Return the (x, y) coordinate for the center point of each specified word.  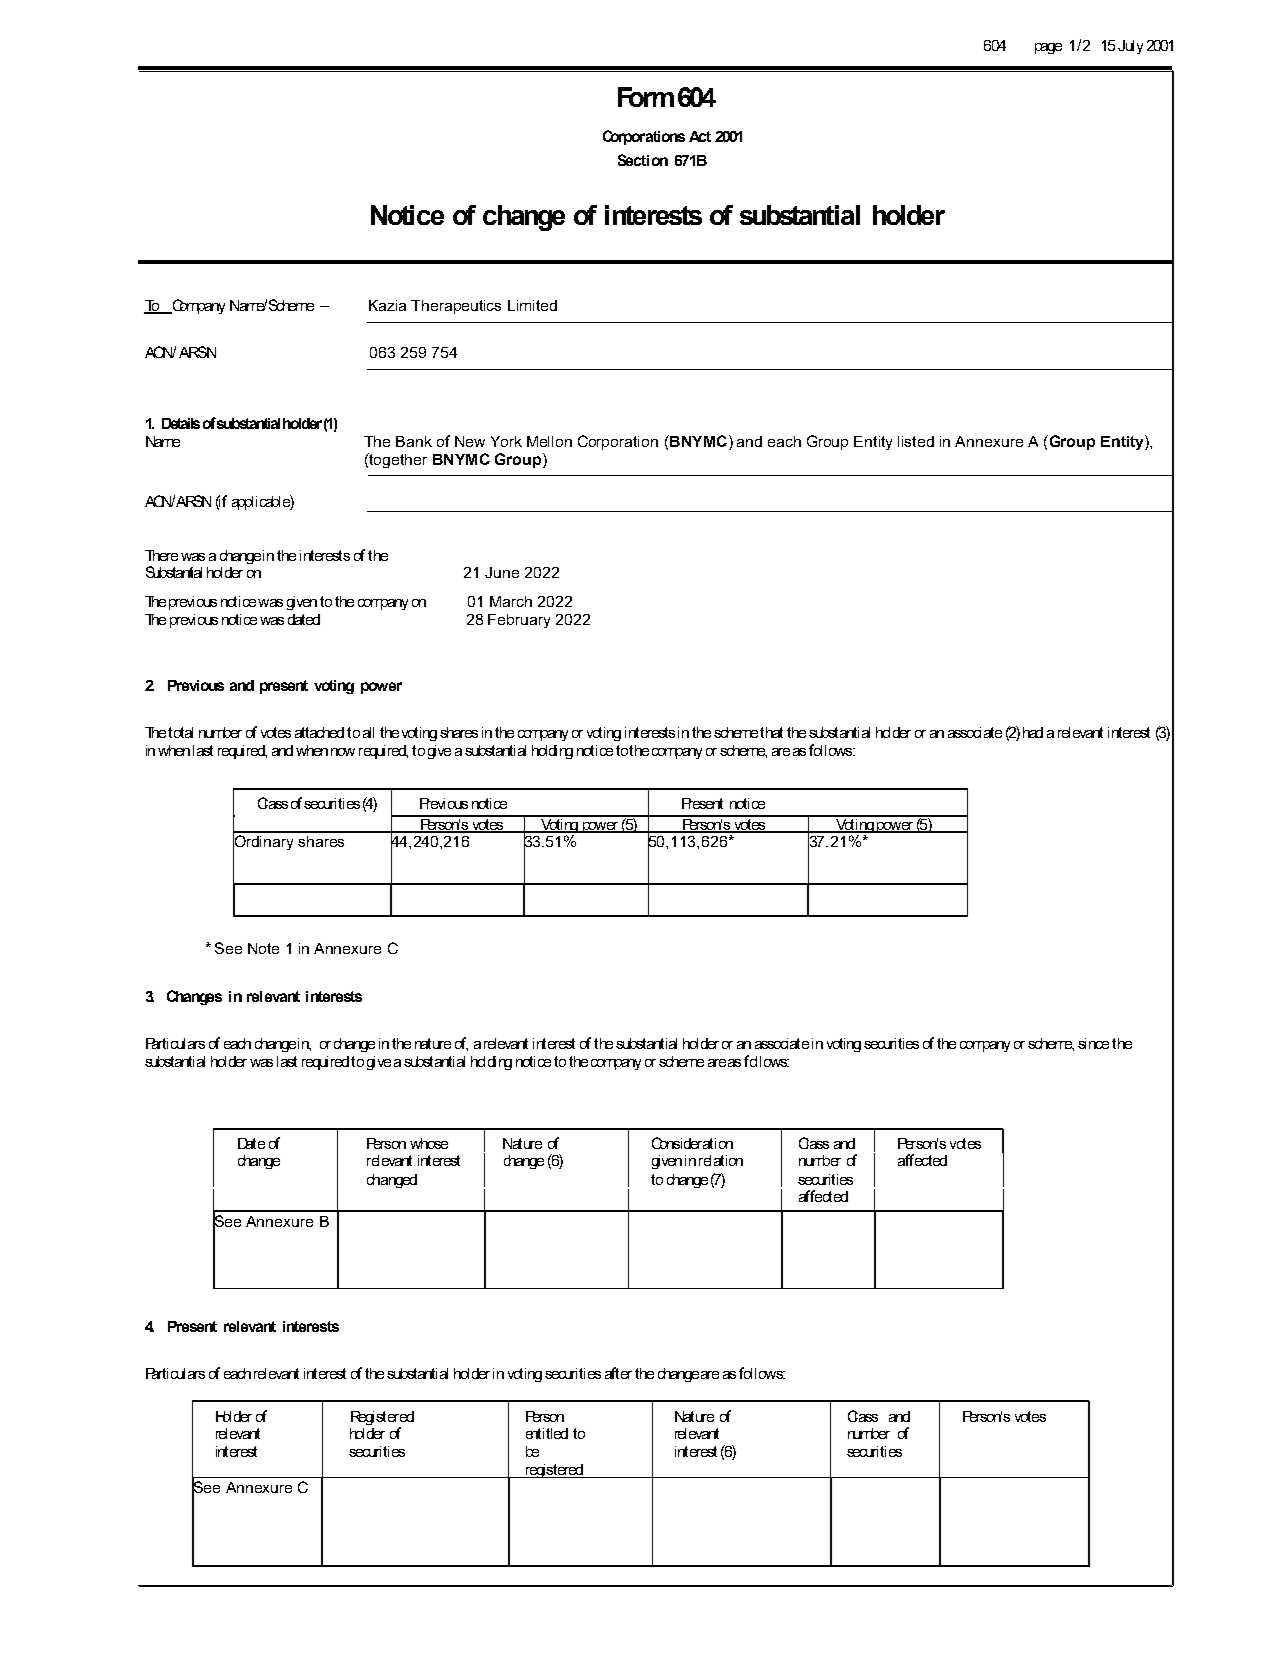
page (1048, 48)
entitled (547, 1433)
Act (700, 136)
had (1033, 732)
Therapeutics (456, 307)
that (771, 732)
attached (319, 732)
